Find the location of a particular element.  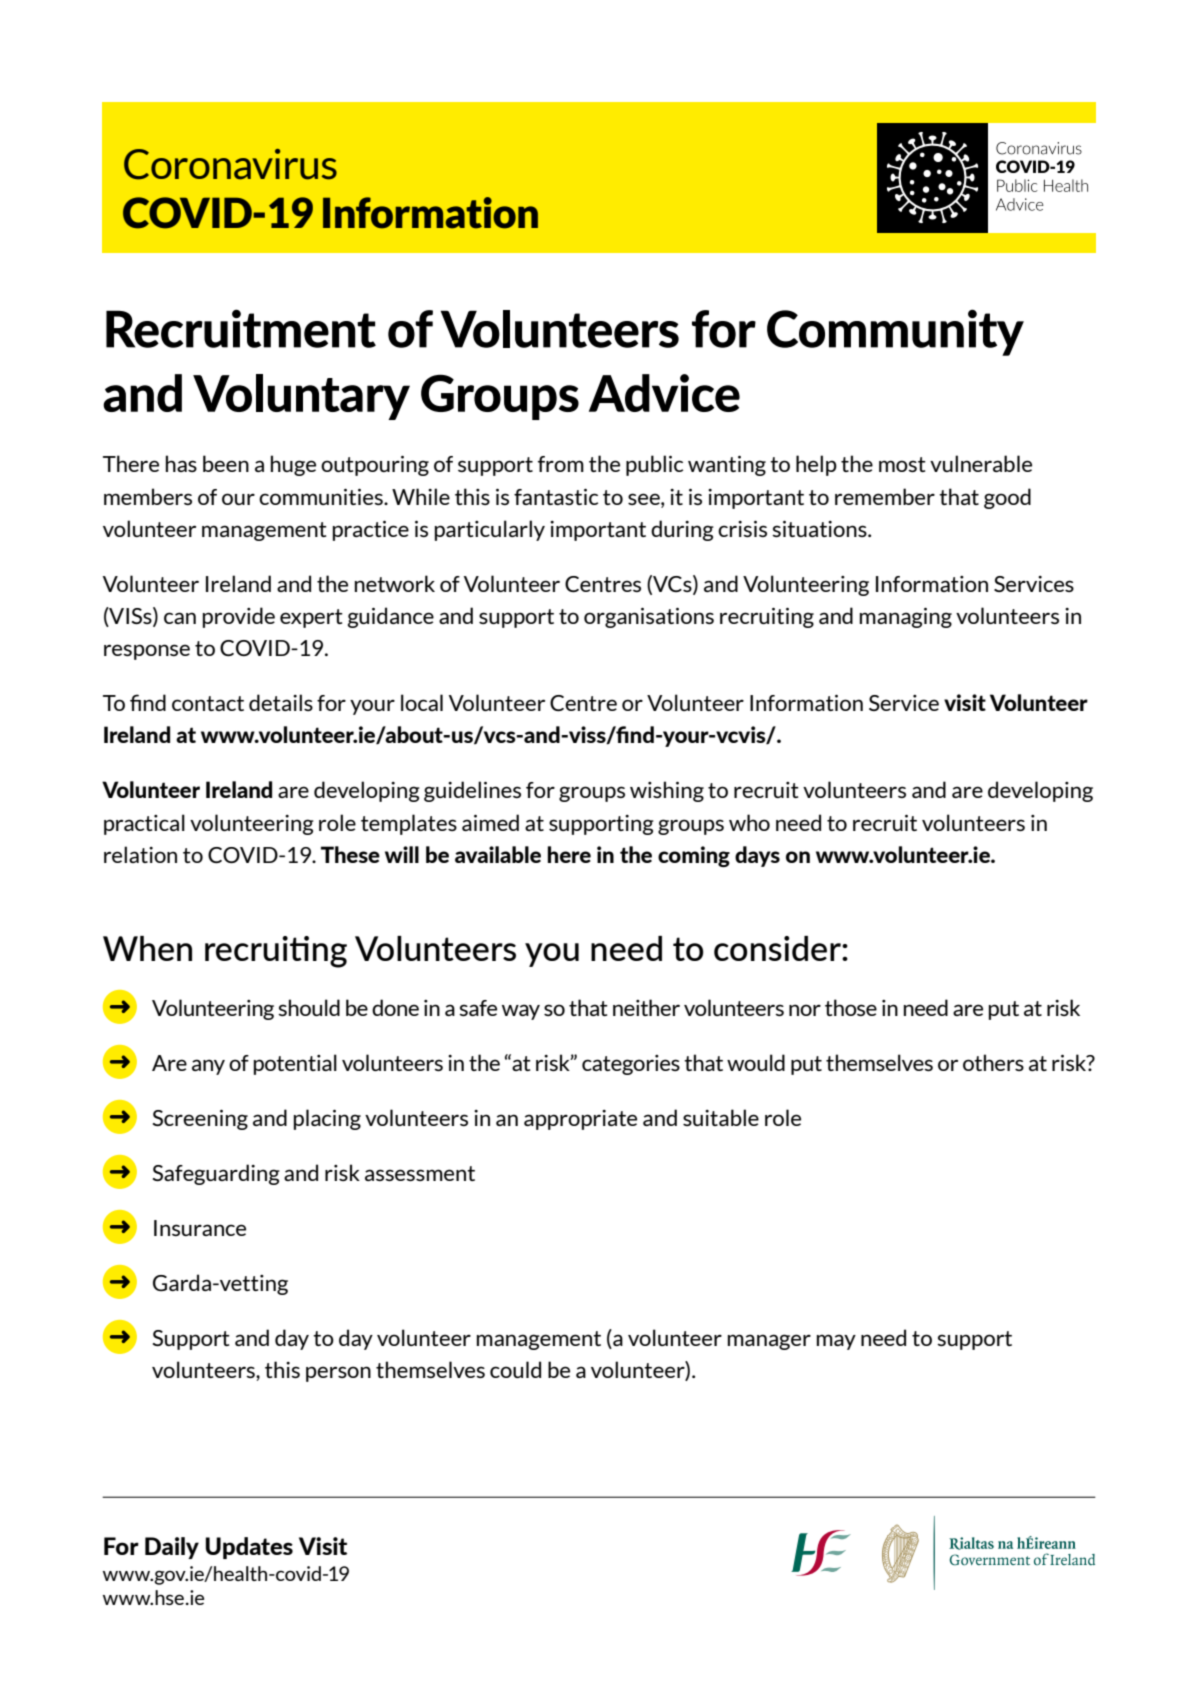

appropriate is located at coordinates (580, 1120).
